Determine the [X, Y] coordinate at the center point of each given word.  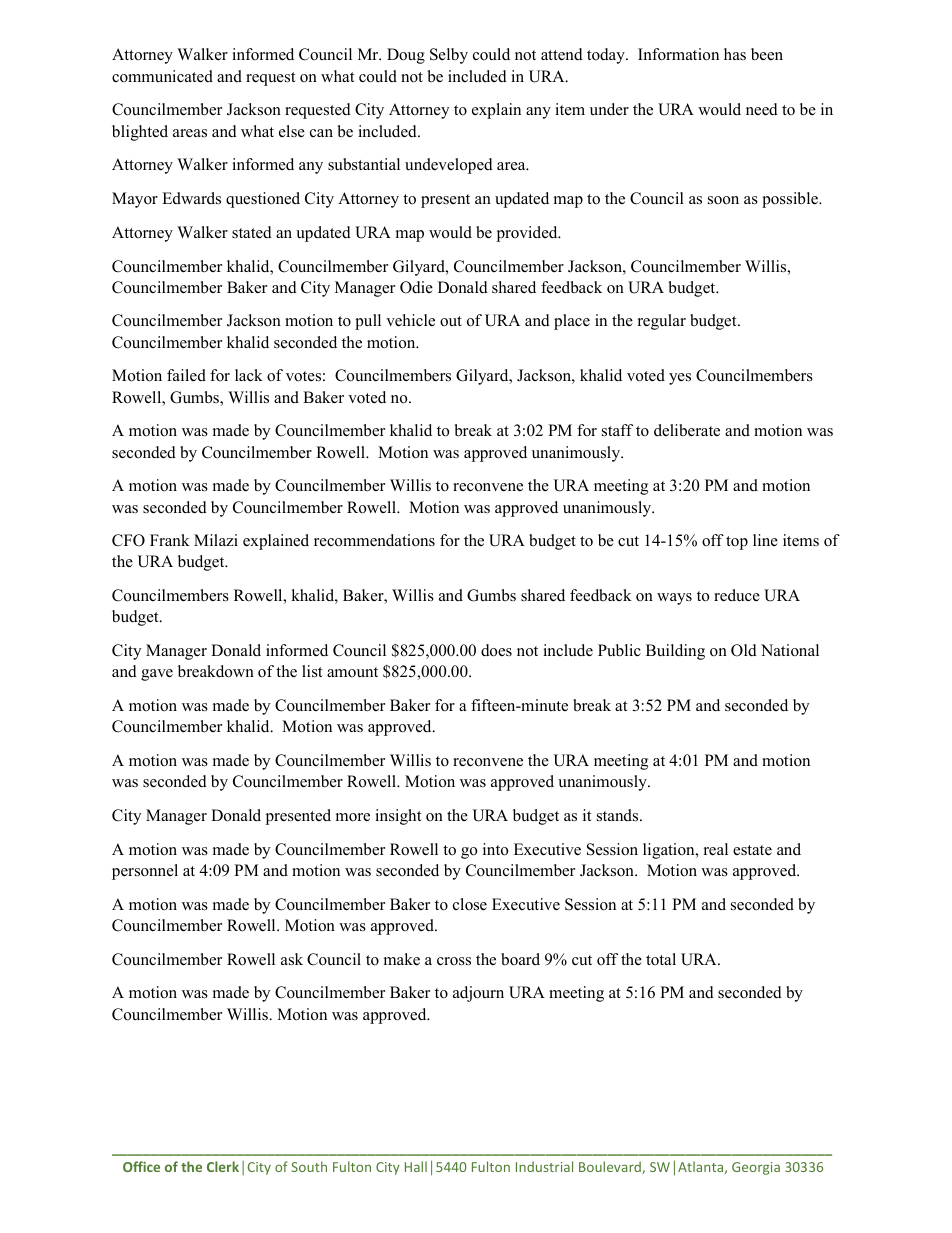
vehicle [410, 320]
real [716, 849]
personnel [145, 872]
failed [186, 375]
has [735, 54]
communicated [162, 76]
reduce [737, 595]
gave [157, 675]
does [496, 650]
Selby [449, 56]
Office [141, 1166]
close [470, 904]
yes [680, 379]
